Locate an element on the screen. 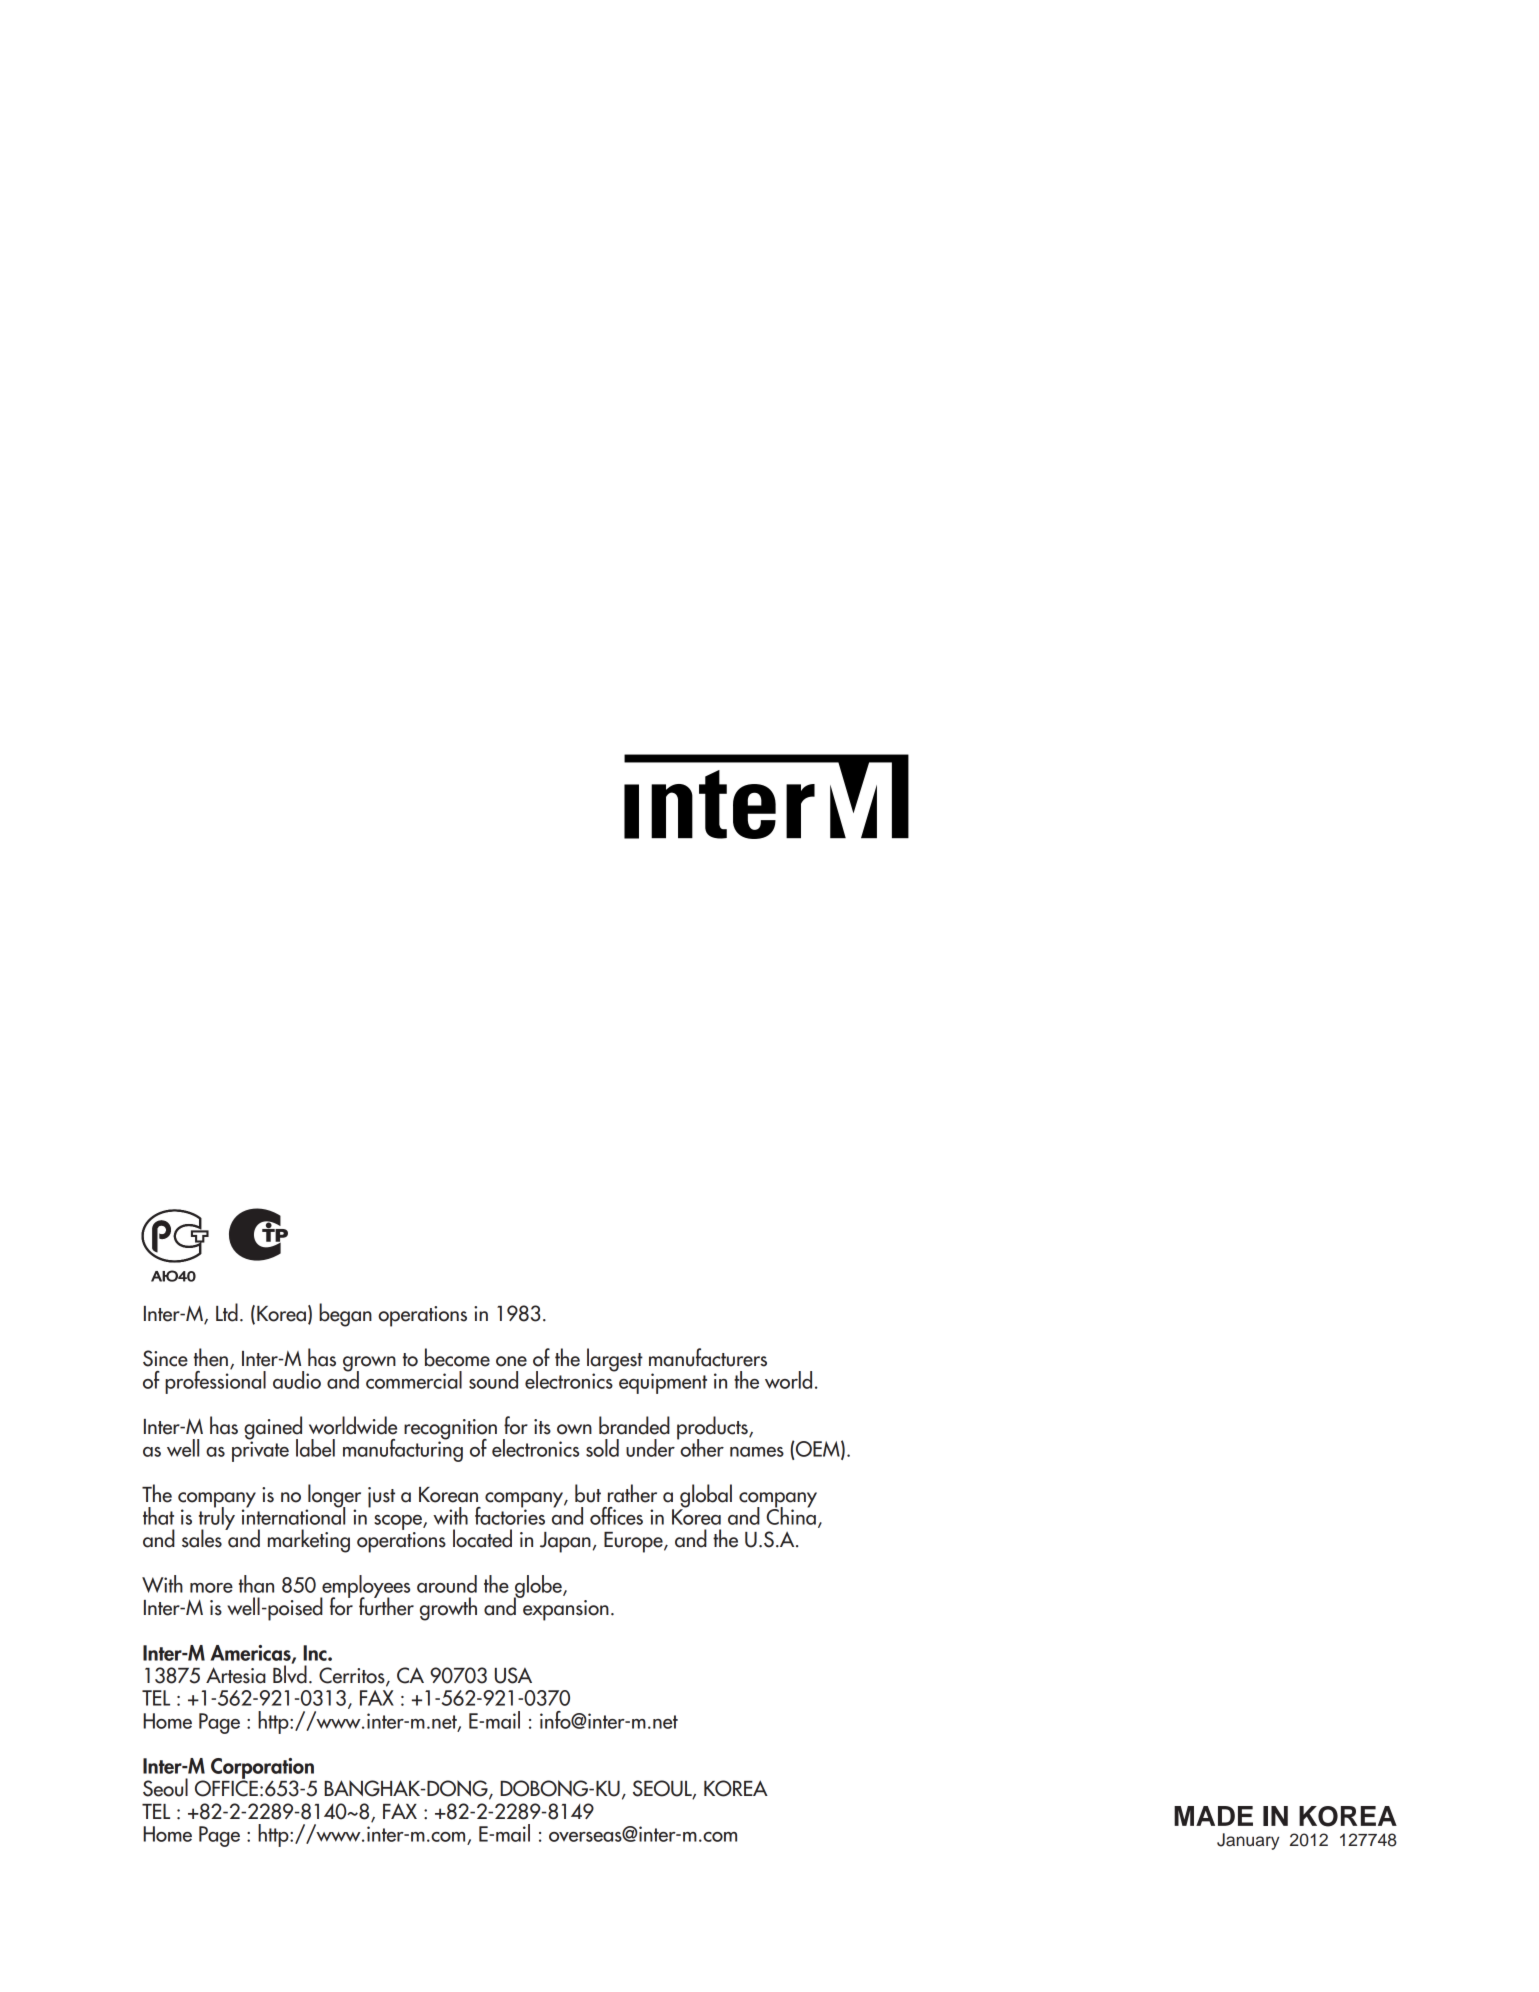  China is located at coordinates (791, 1515).
